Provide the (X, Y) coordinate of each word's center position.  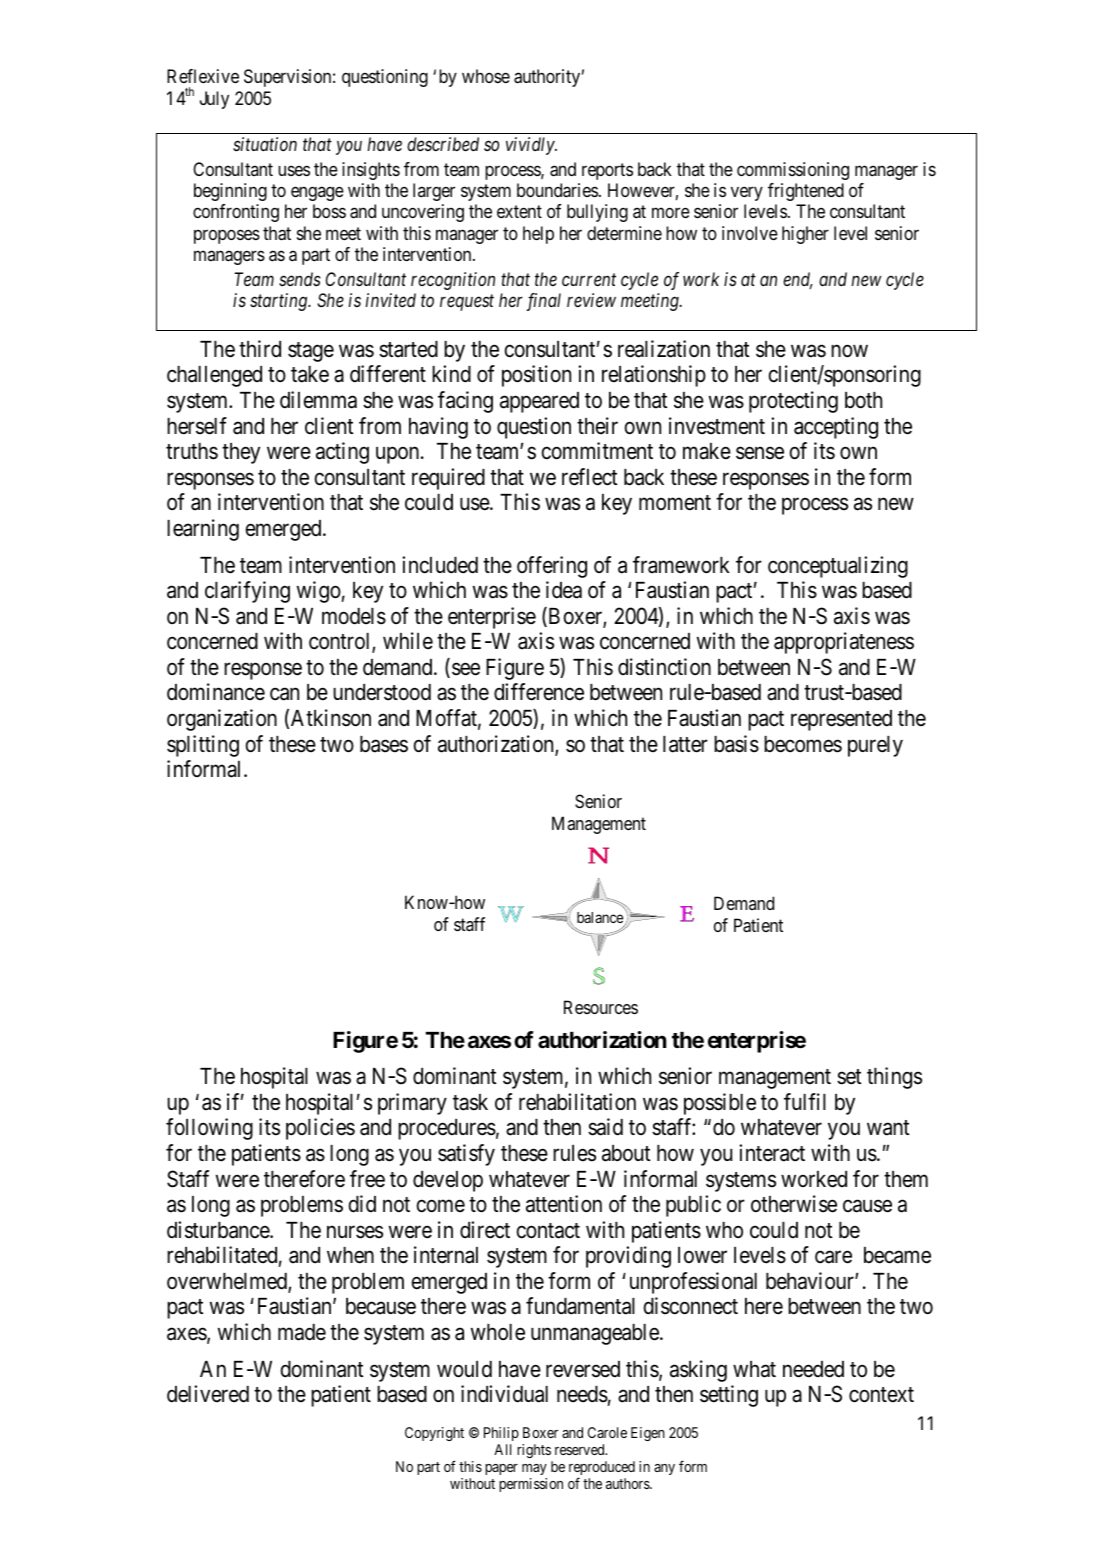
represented (841, 720)
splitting (203, 746)
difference (539, 692)
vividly (531, 146)
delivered (208, 1394)
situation (265, 144)
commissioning (793, 171)
